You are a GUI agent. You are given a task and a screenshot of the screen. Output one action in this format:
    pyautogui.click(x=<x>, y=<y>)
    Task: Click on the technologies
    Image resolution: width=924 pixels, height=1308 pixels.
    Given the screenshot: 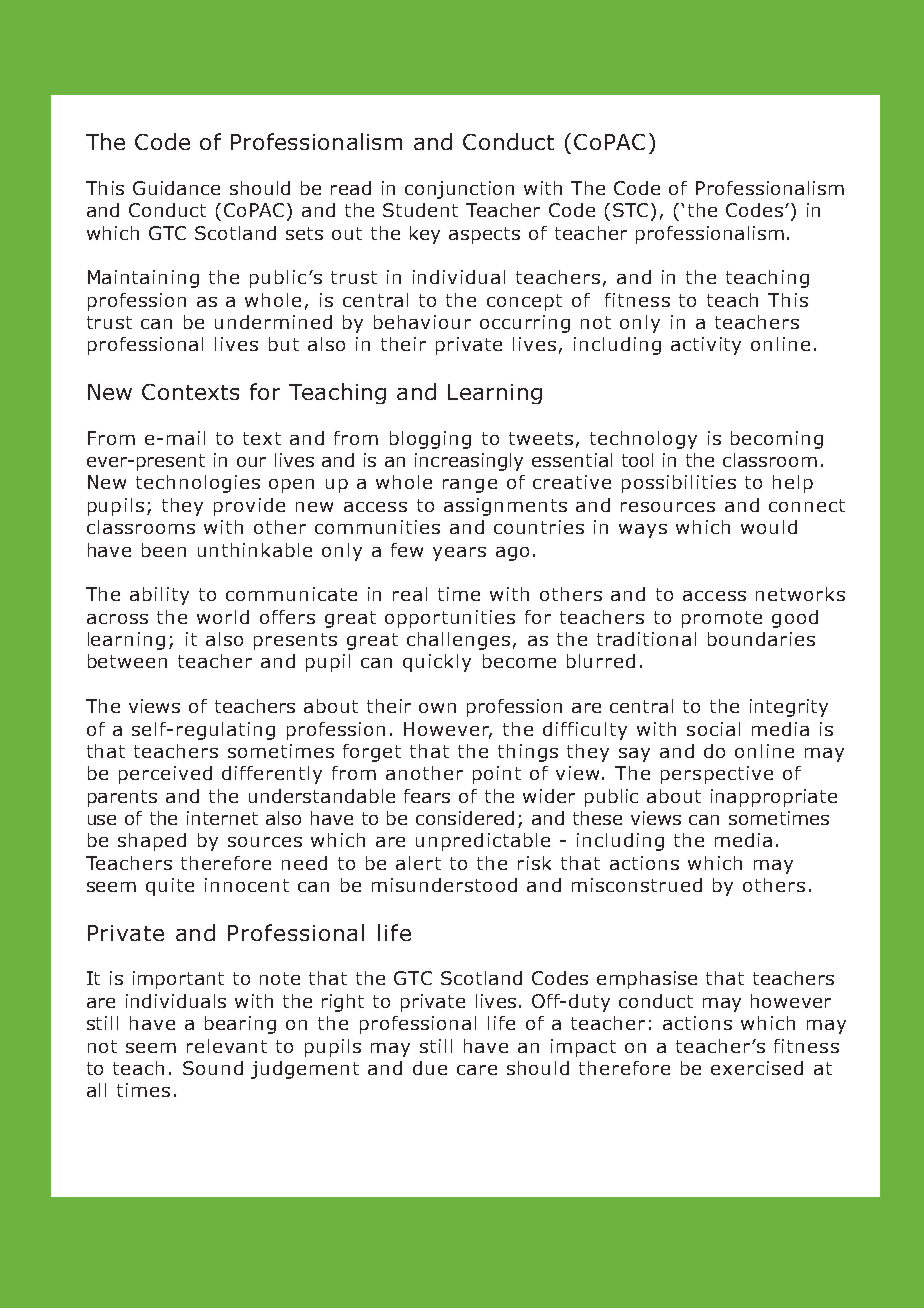 What is the action you would take?
    pyautogui.click(x=198, y=484)
